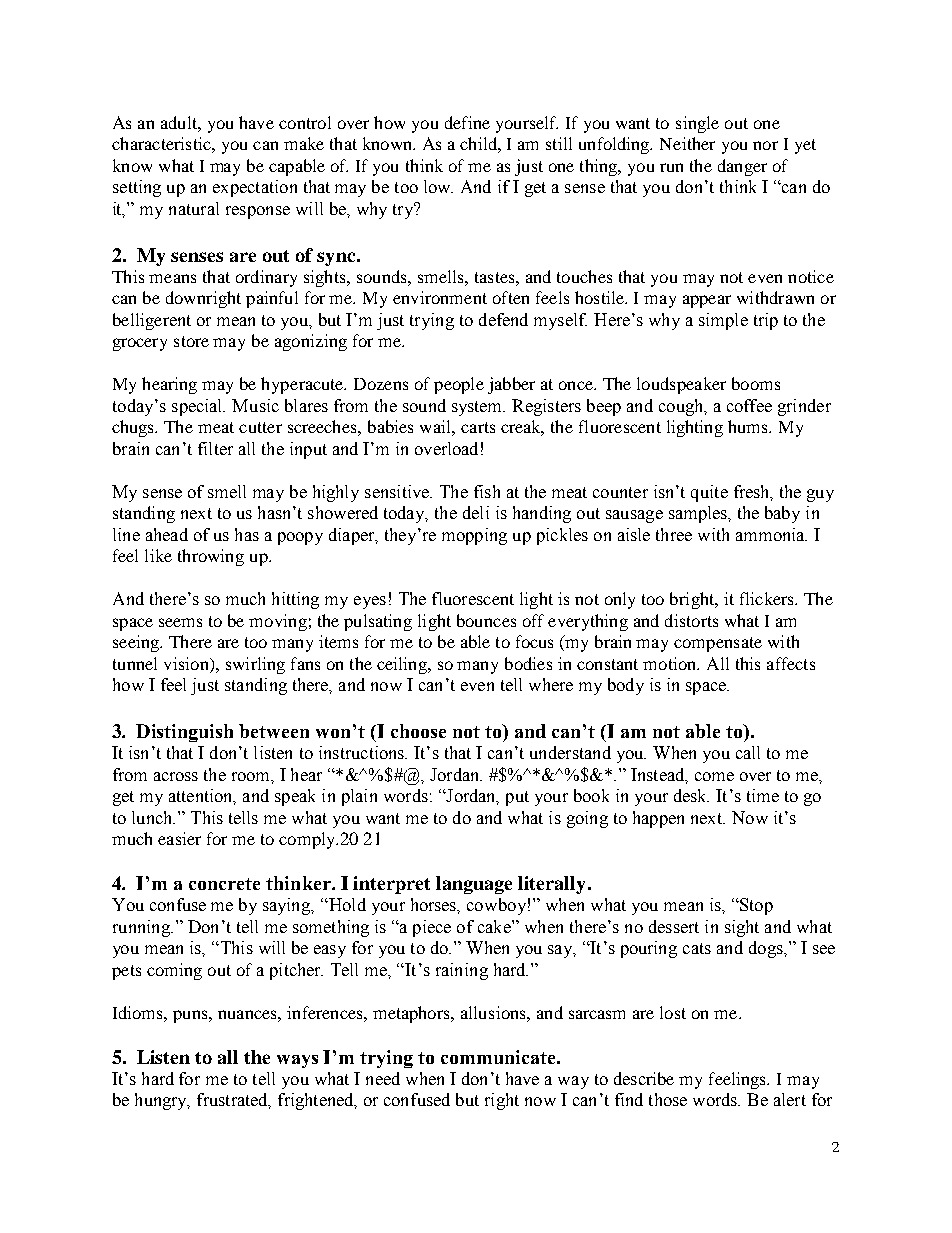 The image size is (952, 1233). I want to click on danger, so click(742, 167).
